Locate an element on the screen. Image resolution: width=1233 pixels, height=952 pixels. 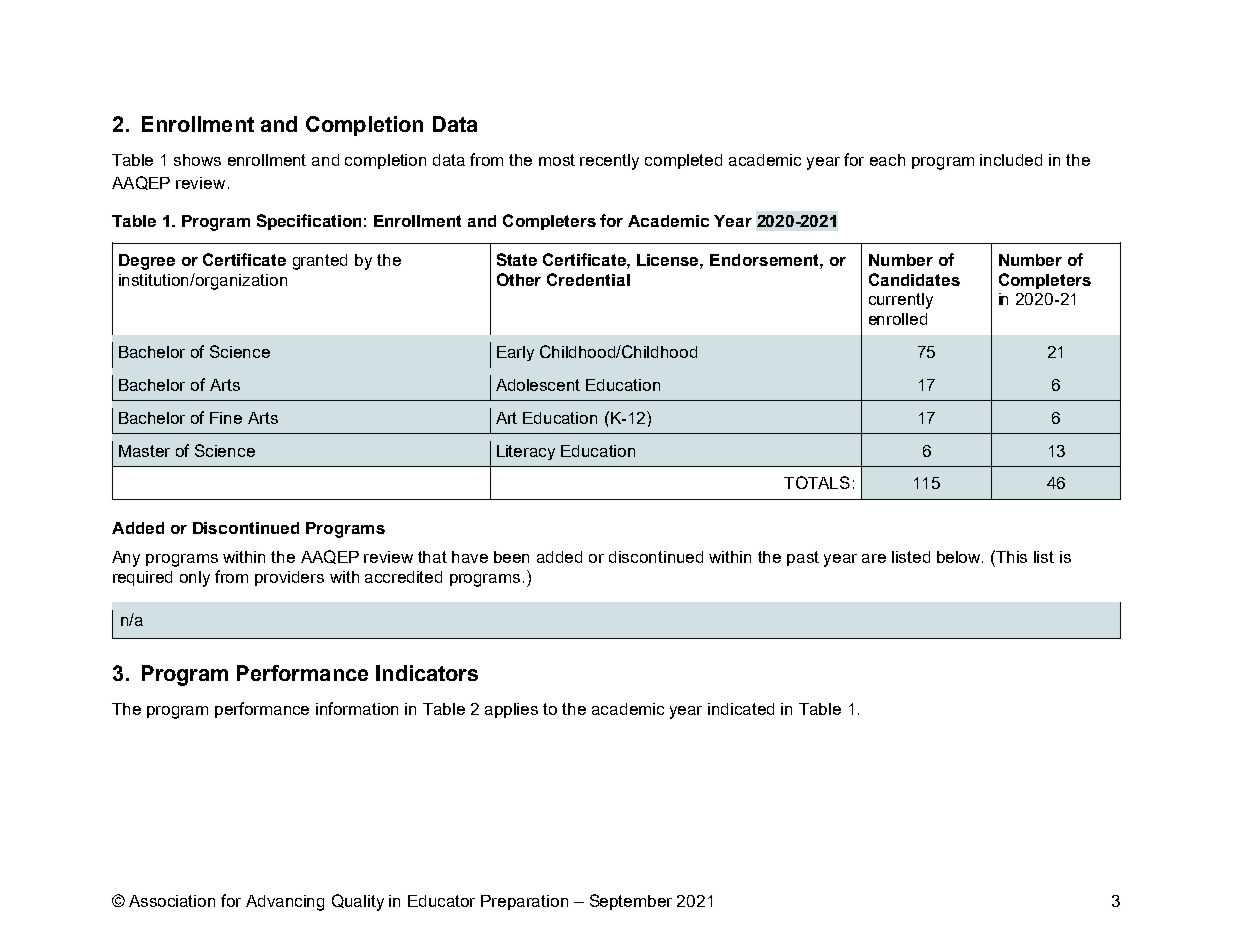
Early is located at coordinates (515, 353).
